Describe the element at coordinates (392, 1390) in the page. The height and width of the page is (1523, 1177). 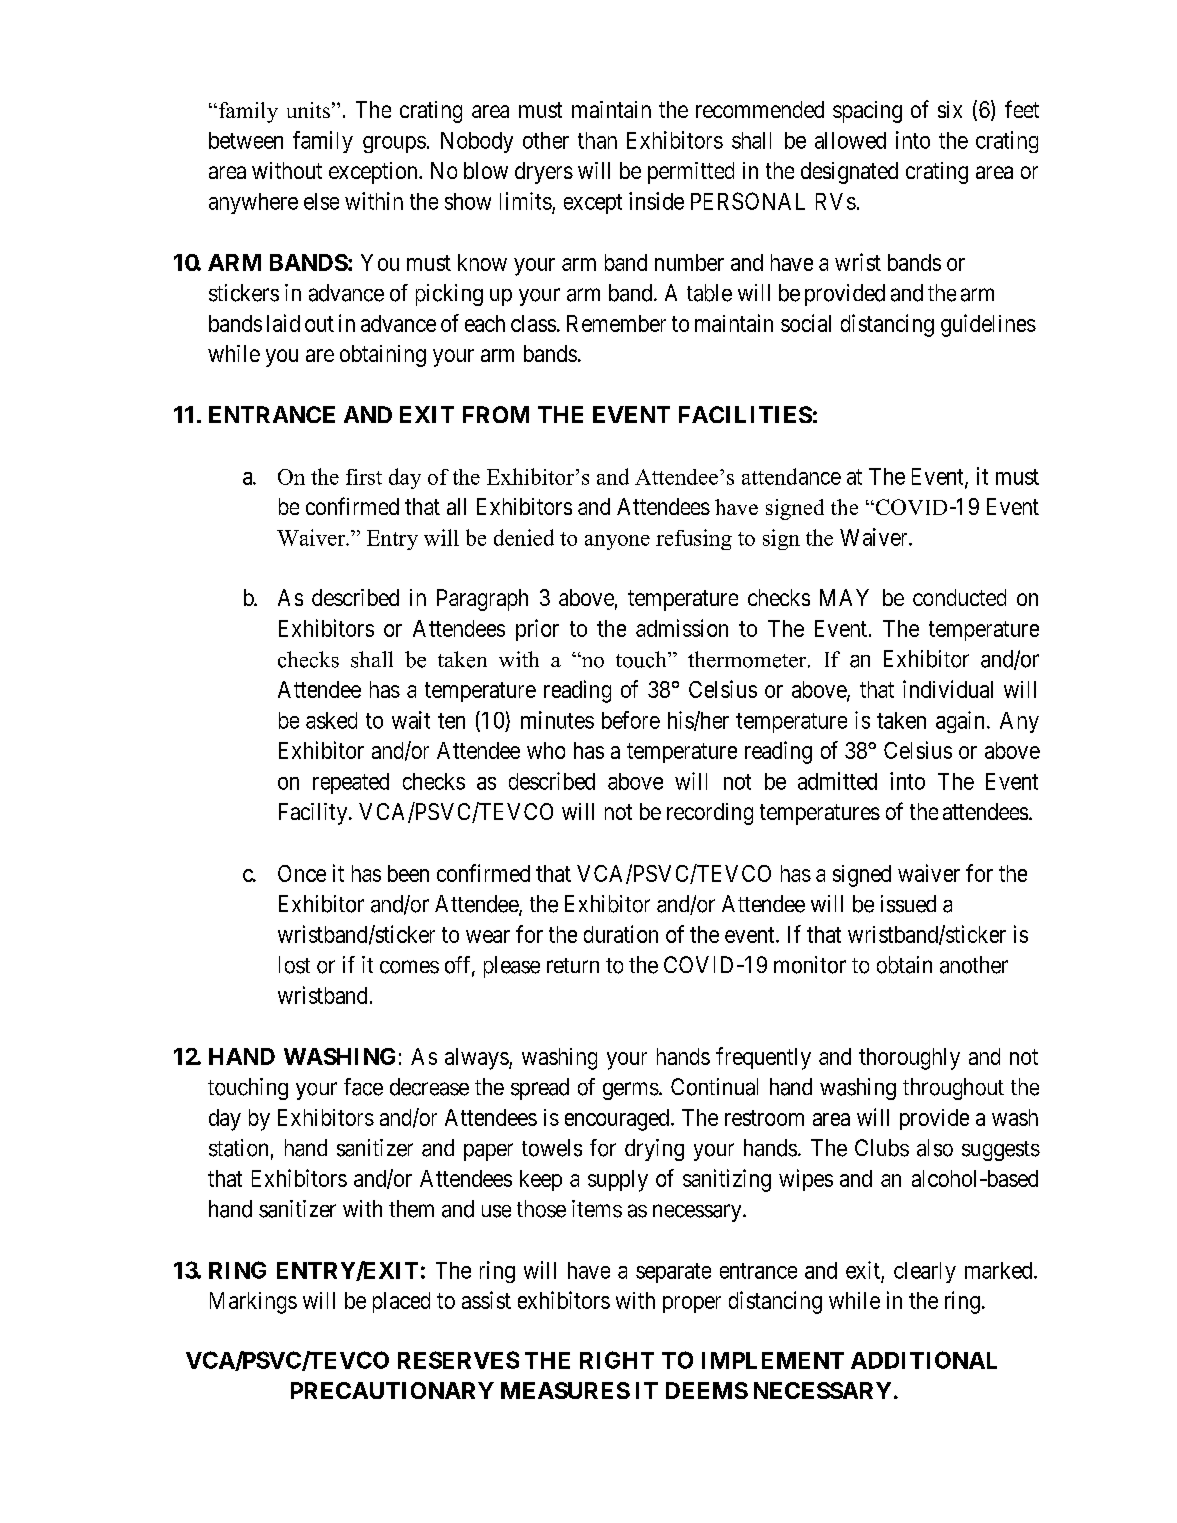
I see `PRECAUTIONARY` at that location.
